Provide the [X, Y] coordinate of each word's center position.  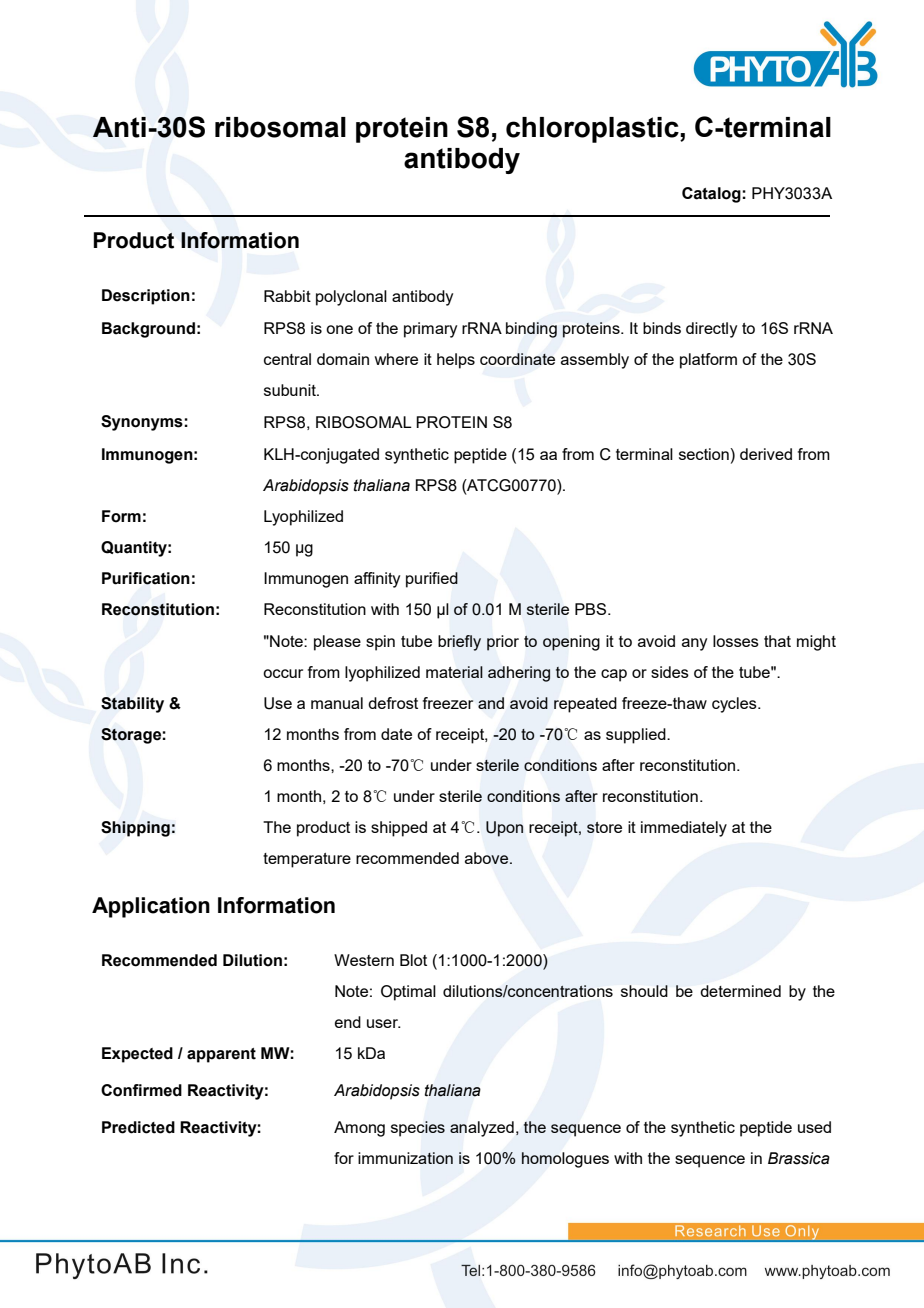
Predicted [138, 1127]
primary [430, 330]
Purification [146, 578]
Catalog [712, 195]
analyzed [482, 1129]
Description [146, 297]
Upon [504, 829]
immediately [684, 829]
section [705, 454]
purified [432, 580]
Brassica [799, 1158]
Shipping [135, 829]
